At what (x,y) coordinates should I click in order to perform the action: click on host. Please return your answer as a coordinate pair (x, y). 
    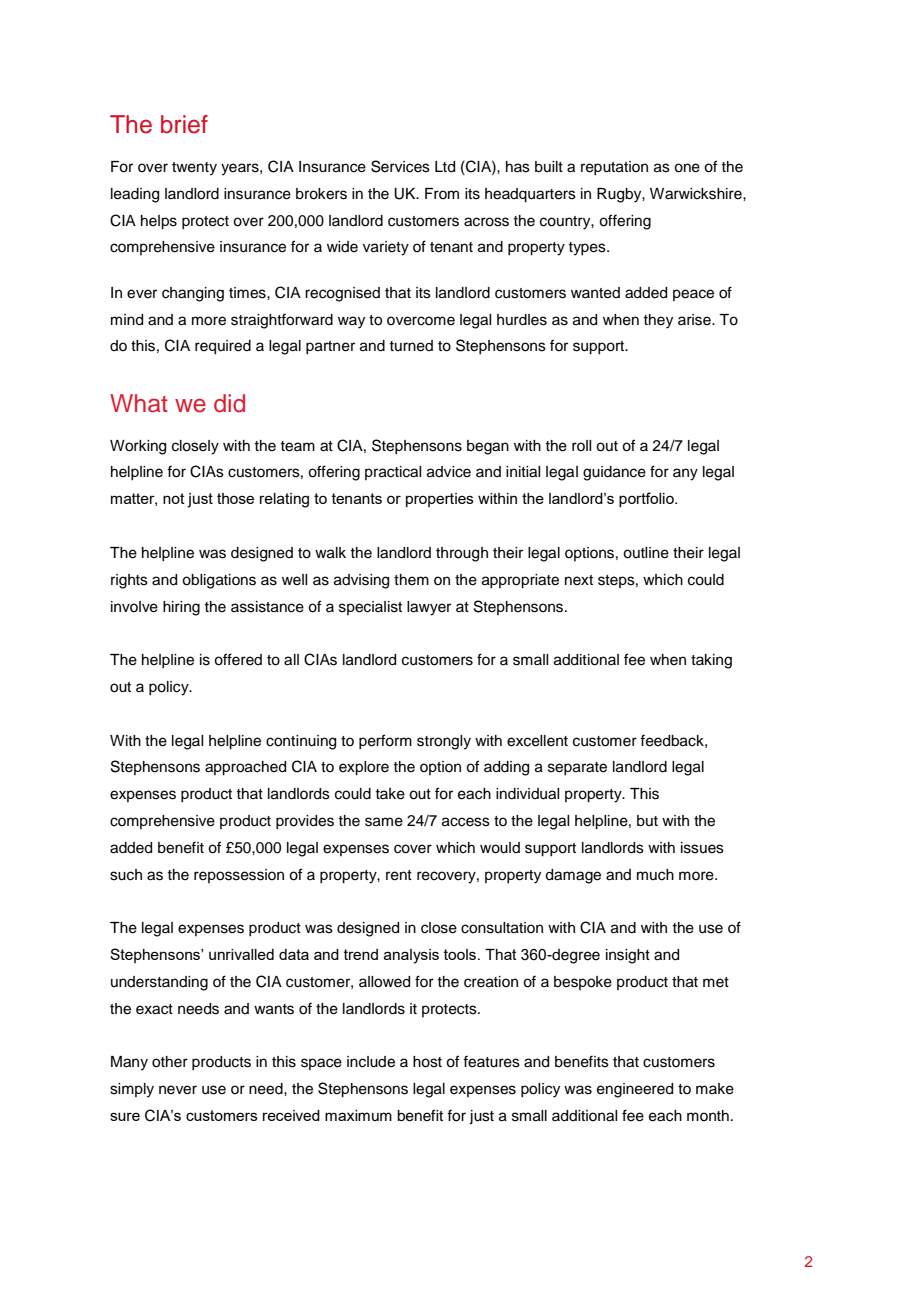
    Looking at the image, I should click on (427, 1062).
